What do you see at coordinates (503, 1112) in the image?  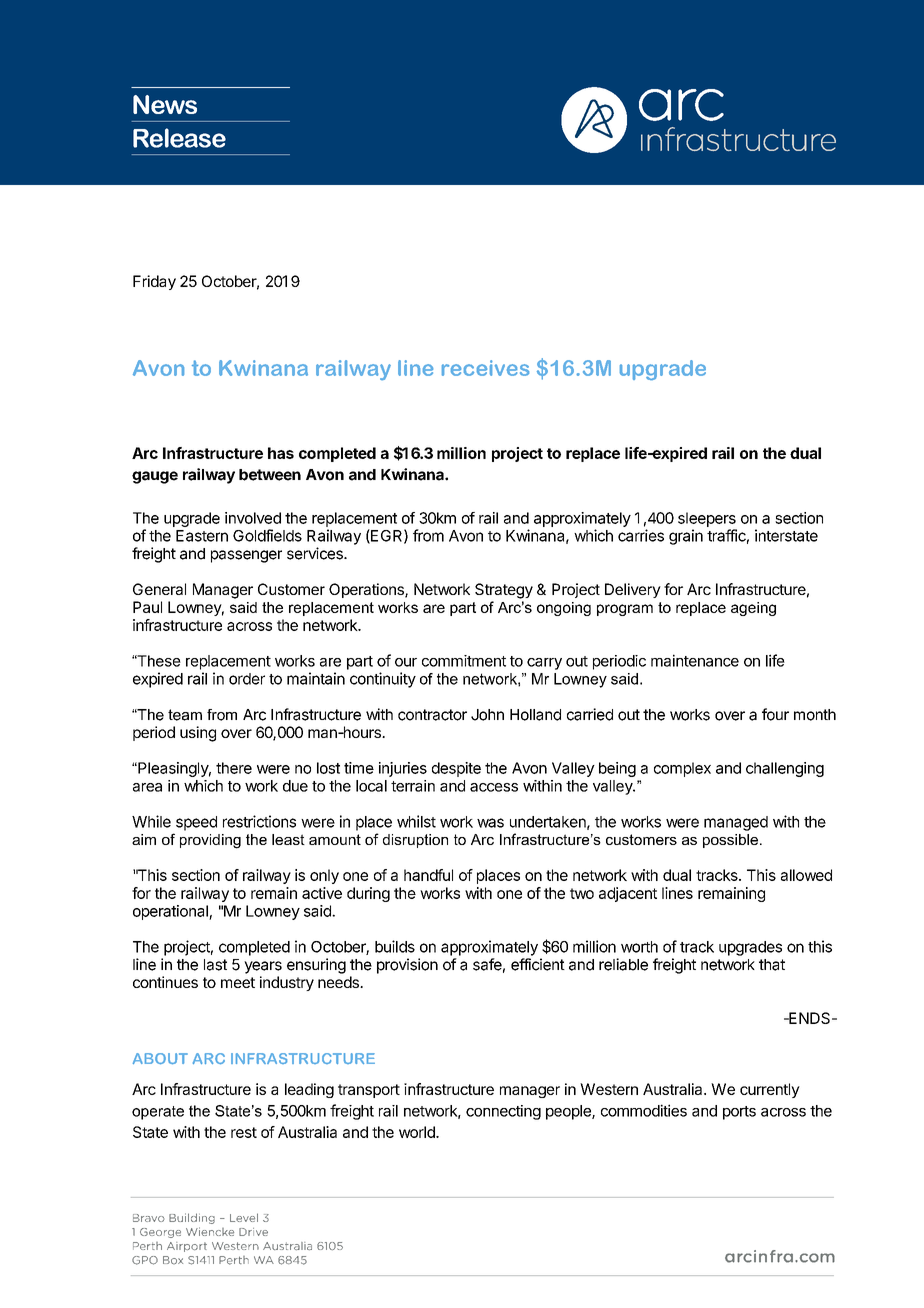 I see `connecting` at bounding box center [503, 1112].
